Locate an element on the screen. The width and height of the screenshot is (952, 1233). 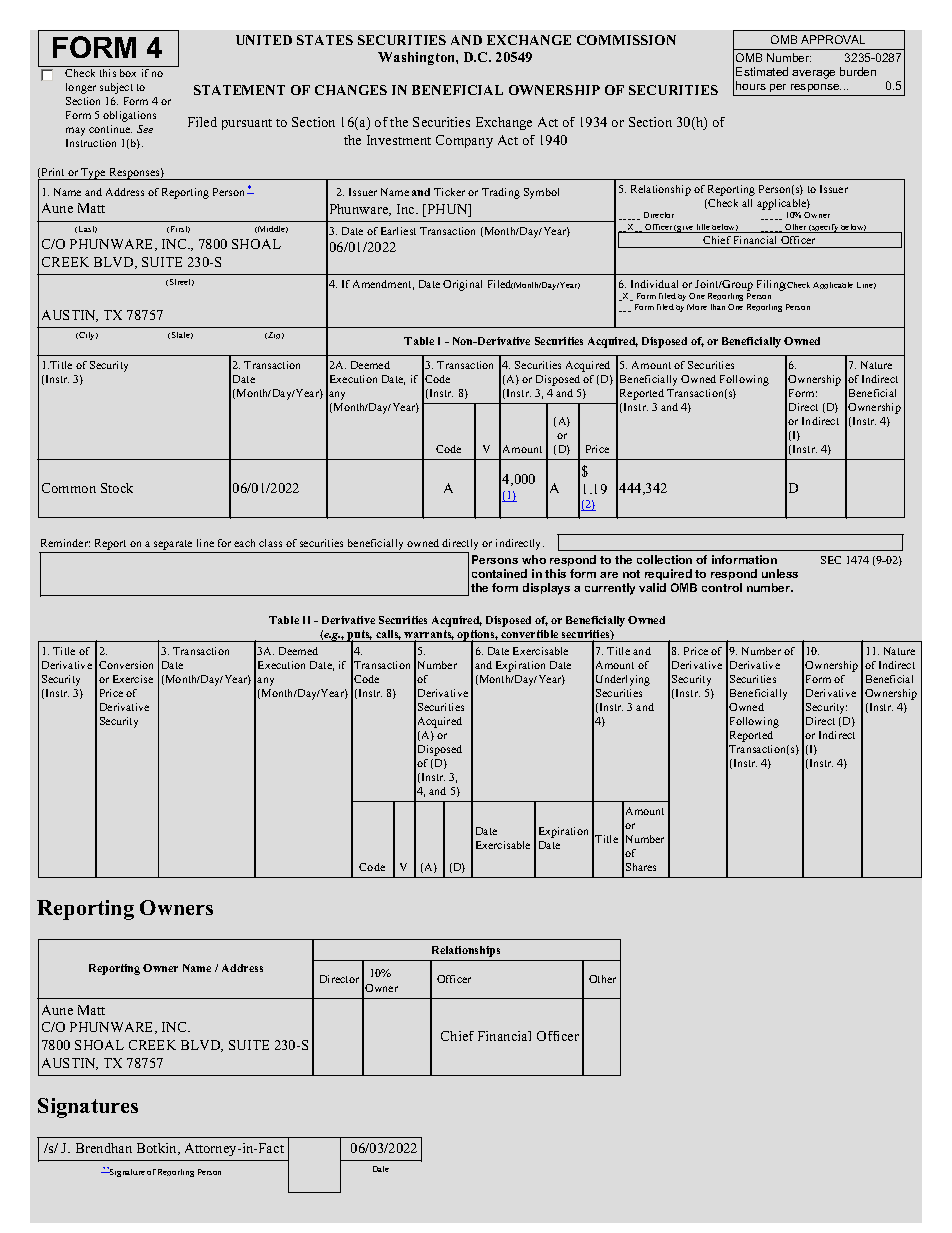
box is located at coordinates (128, 73).
